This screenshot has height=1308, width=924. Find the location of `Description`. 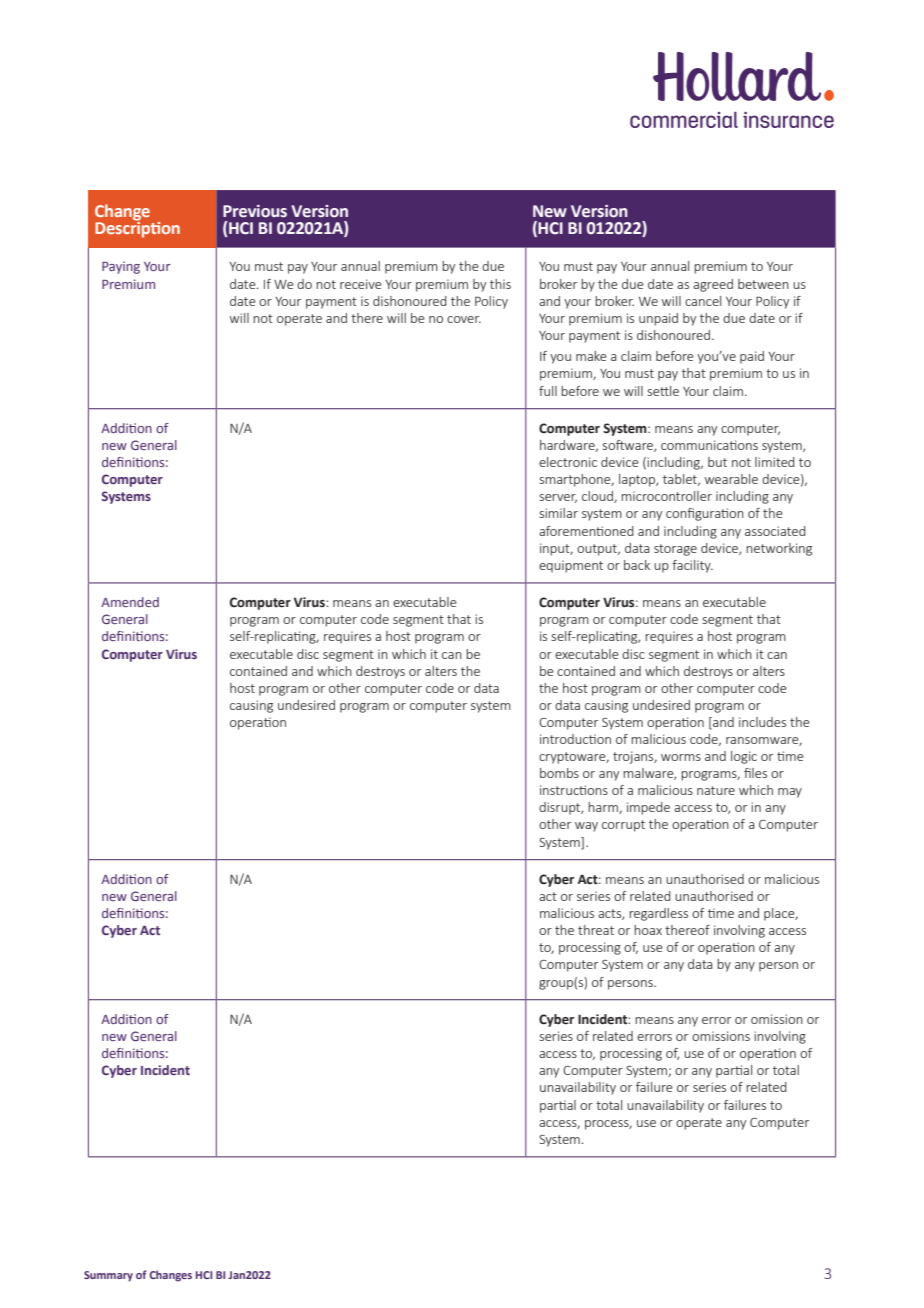

Description is located at coordinates (137, 228).
